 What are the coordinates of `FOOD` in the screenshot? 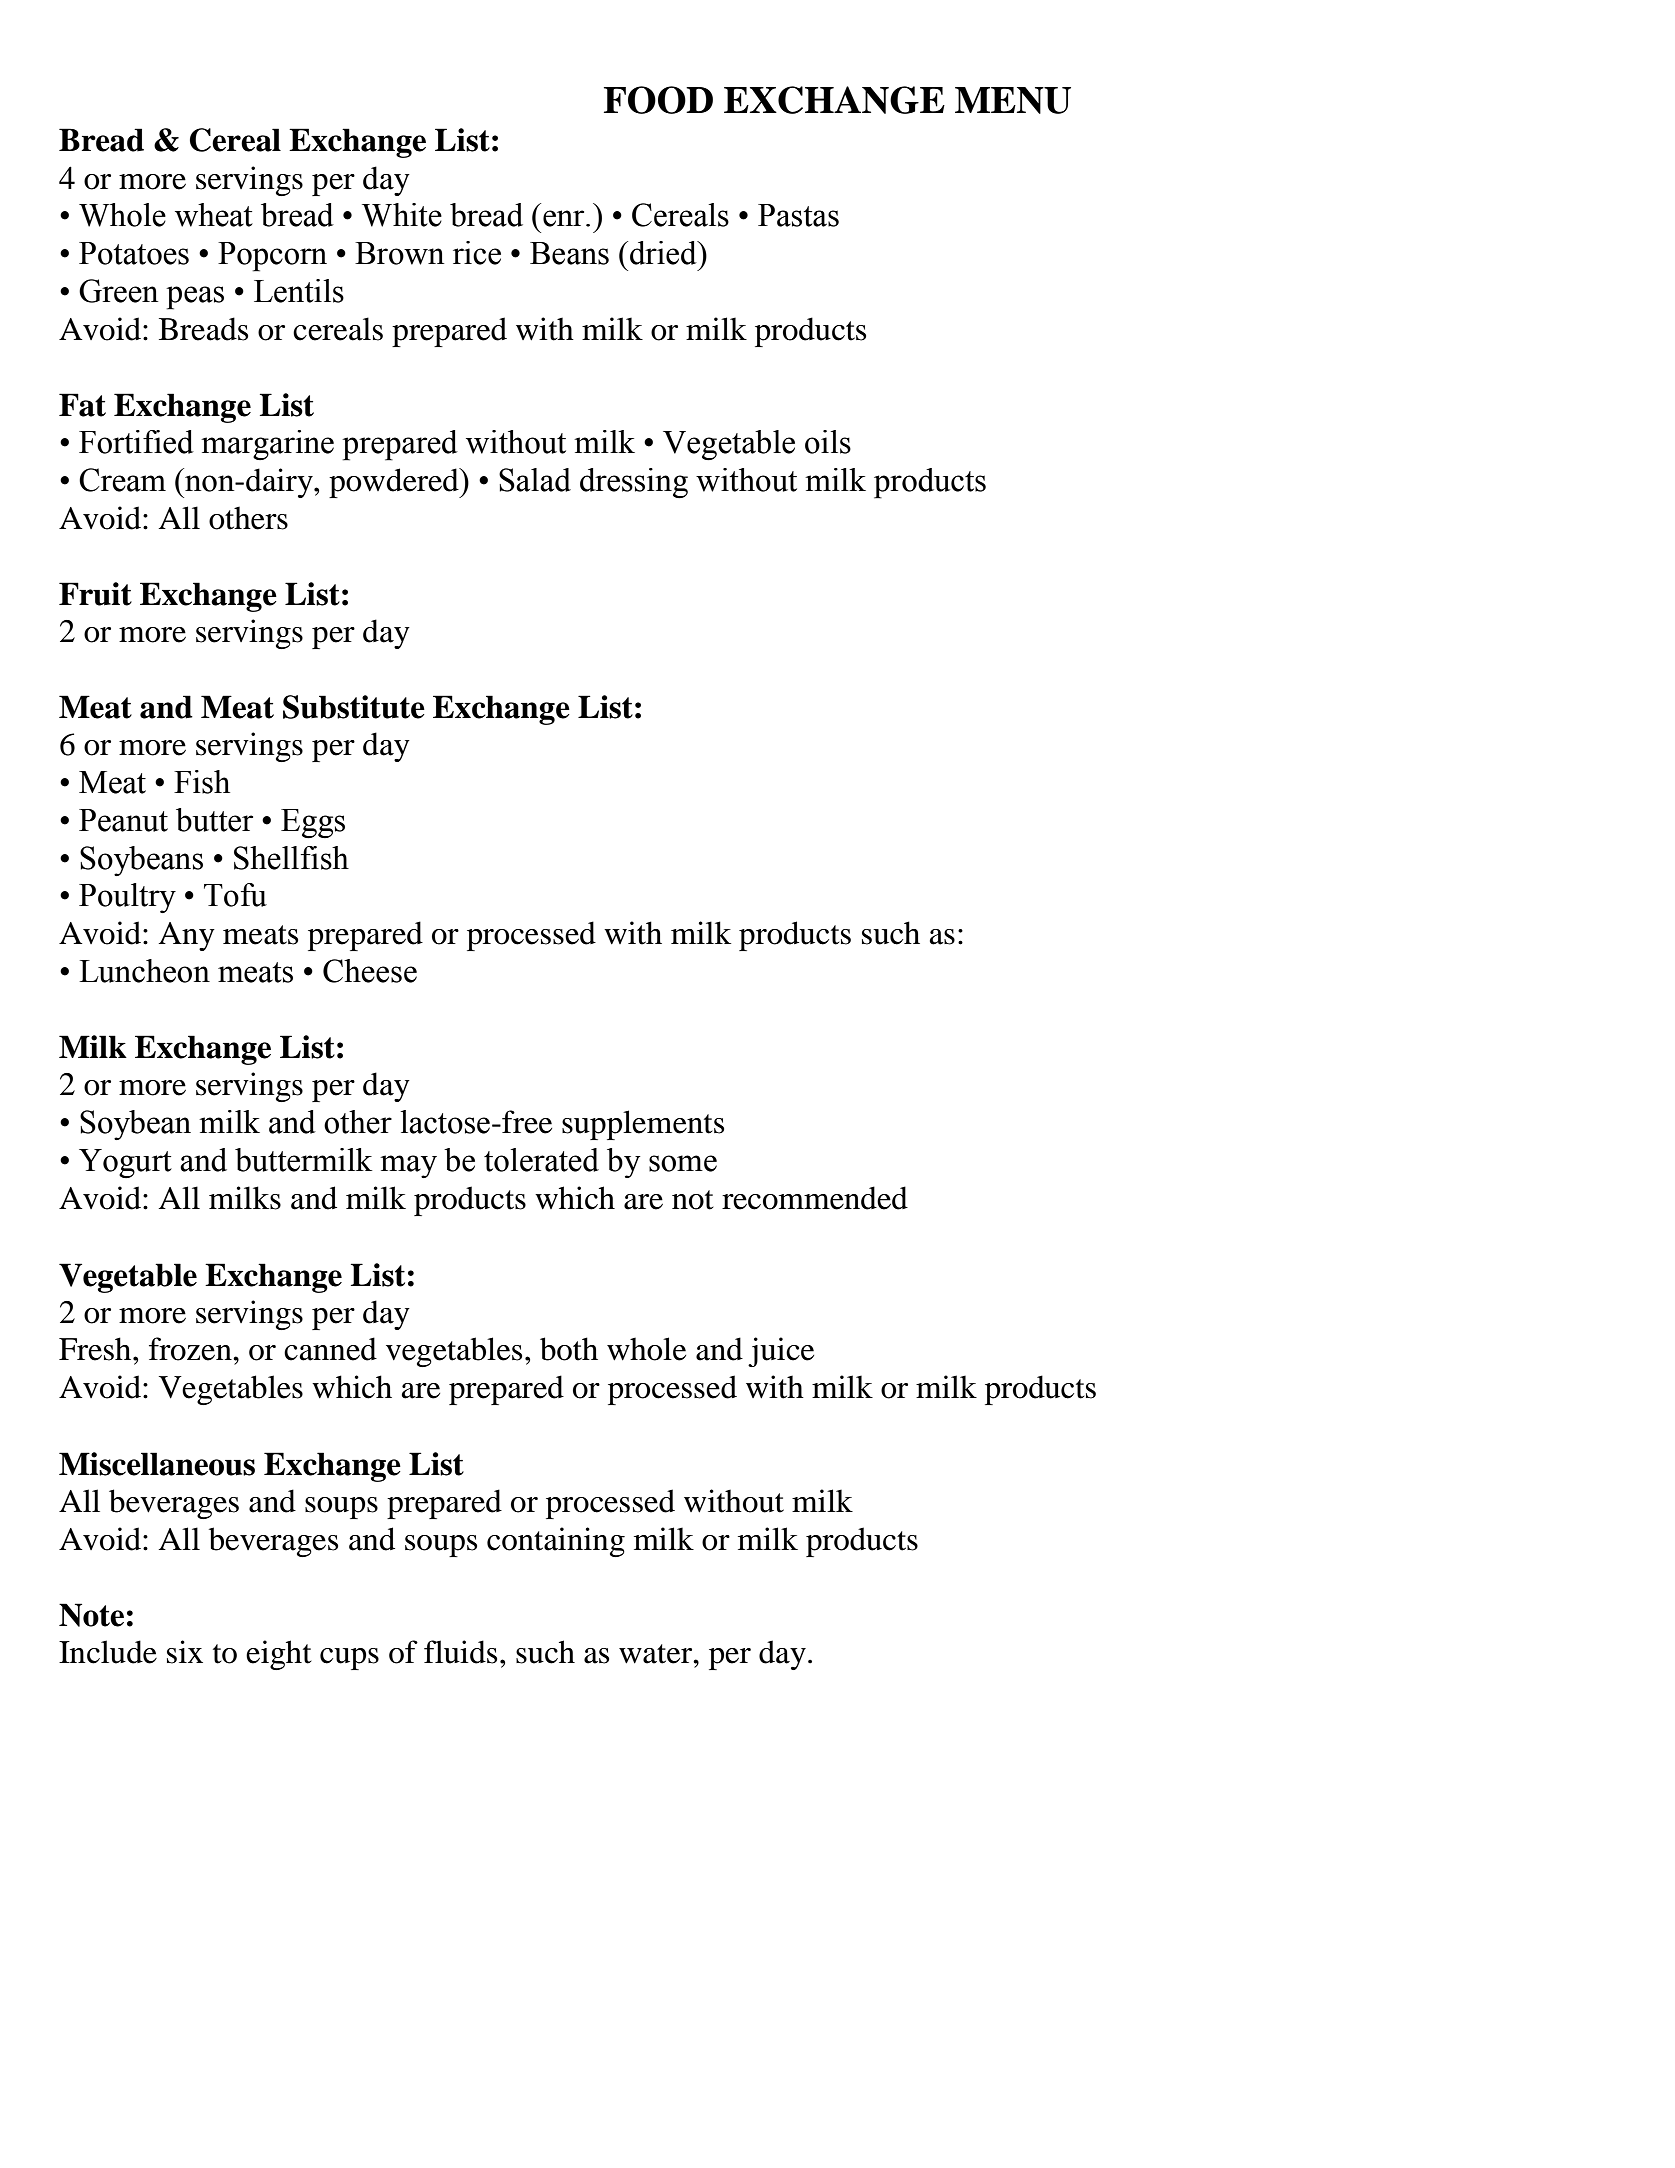 It's located at (658, 100).
